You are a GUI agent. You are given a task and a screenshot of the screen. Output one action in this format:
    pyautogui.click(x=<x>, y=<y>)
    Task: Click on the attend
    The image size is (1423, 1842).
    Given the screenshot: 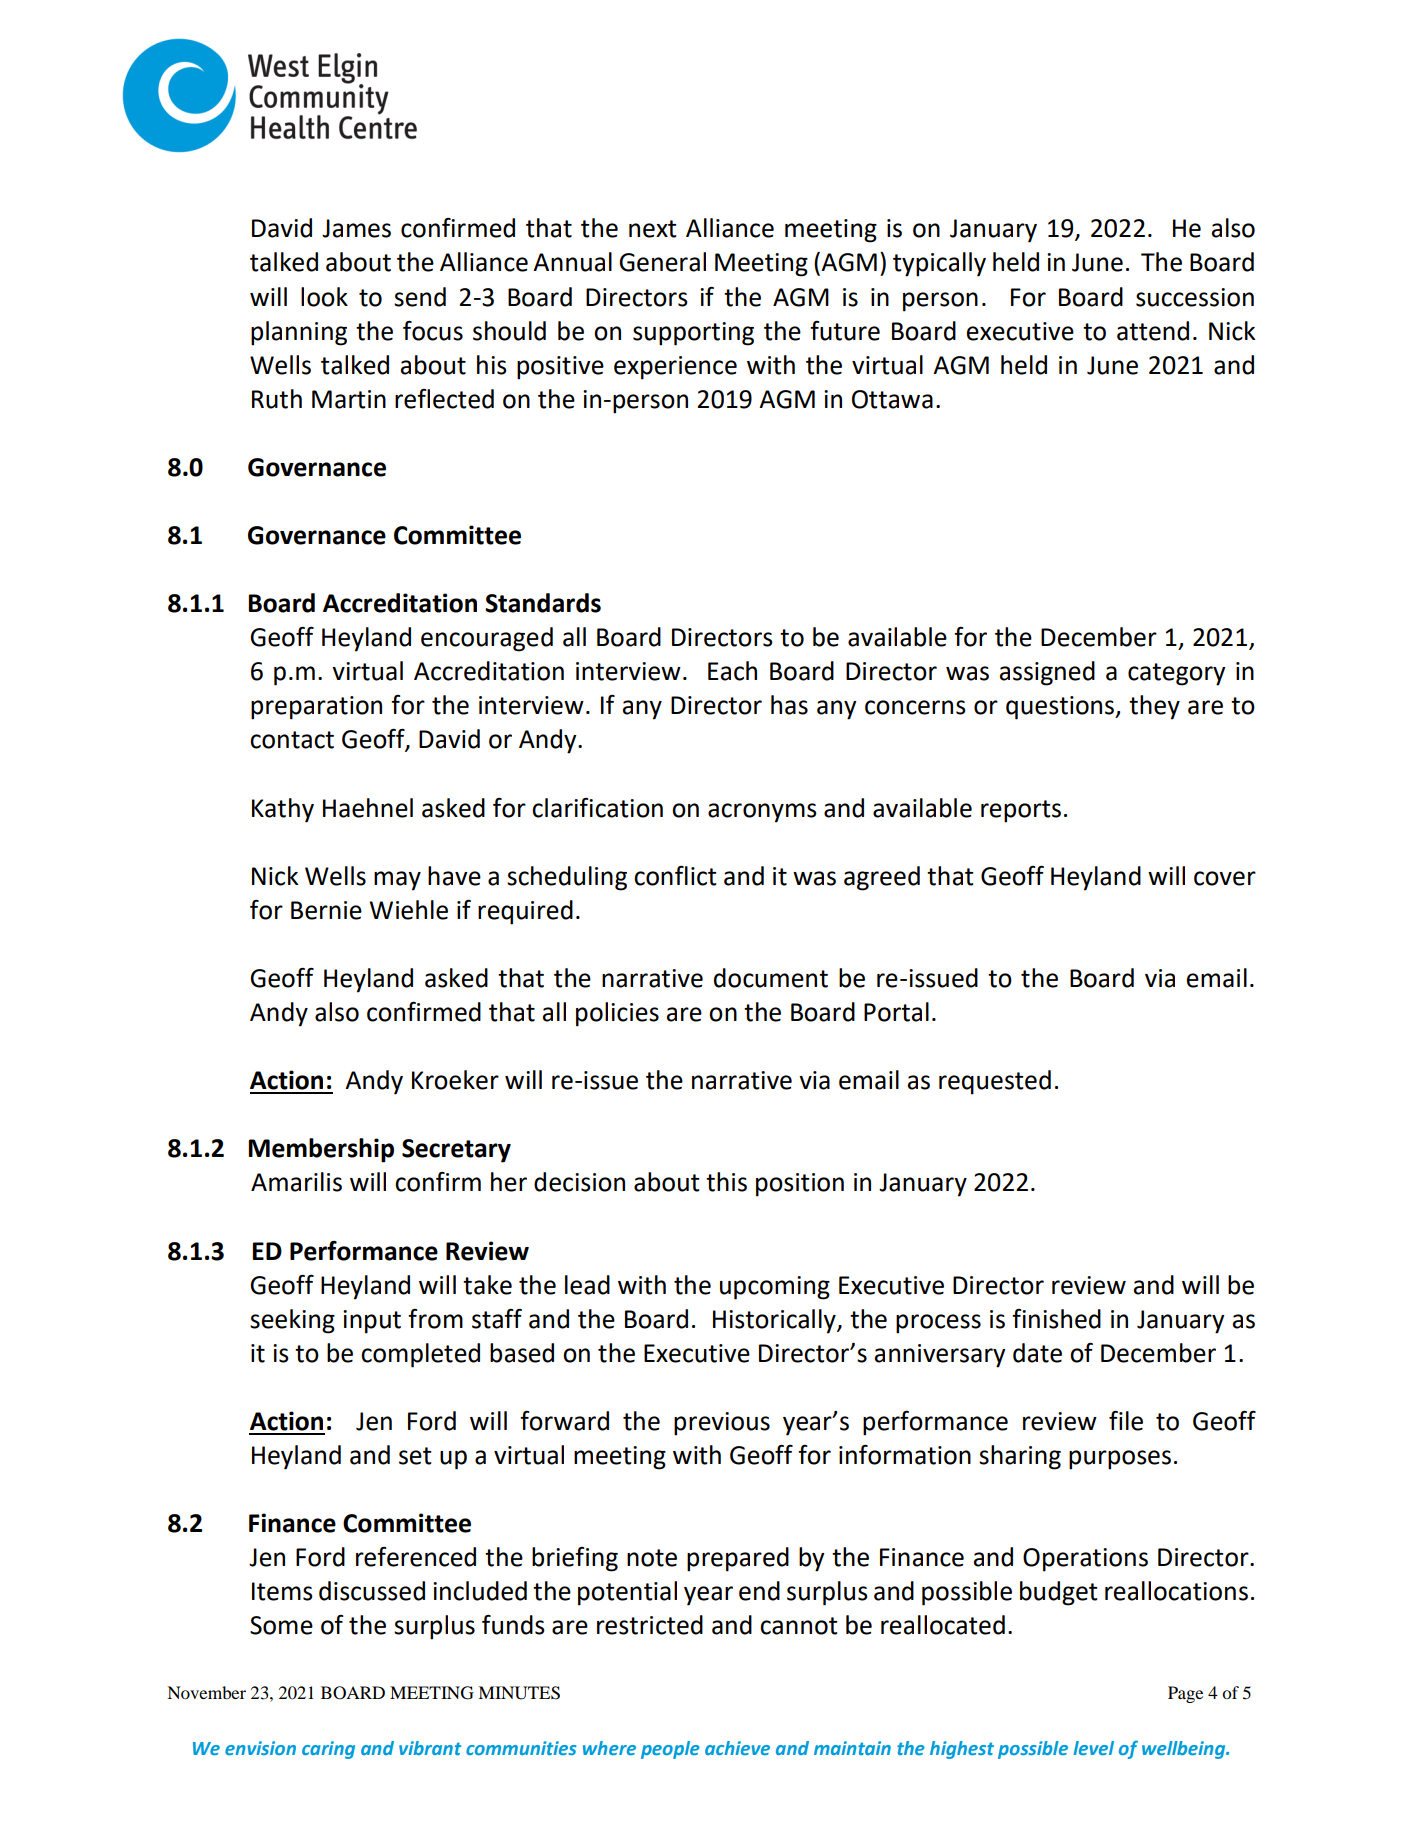 What is the action you would take?
    pyautogui.click(x=1153, y=331)
